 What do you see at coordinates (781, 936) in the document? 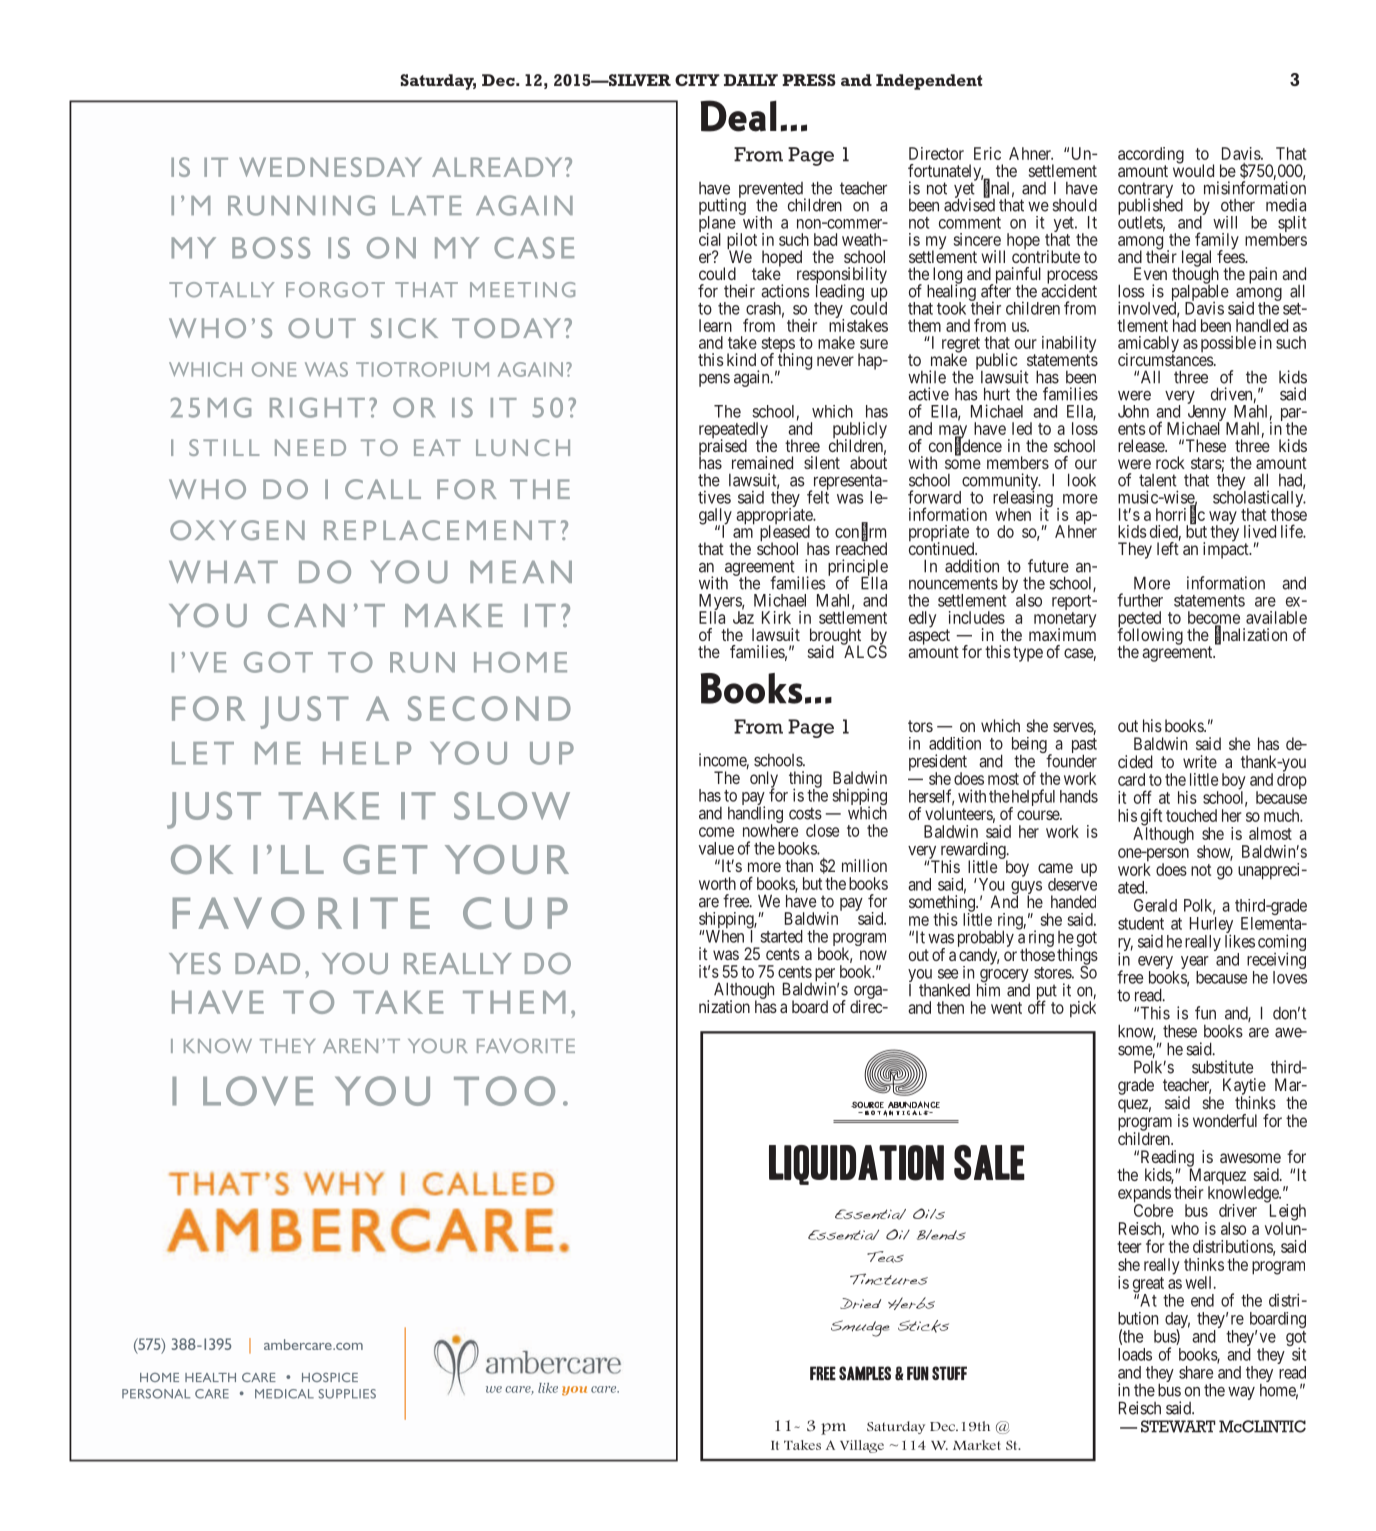
I see `started` at bounding box center [781, 936].
